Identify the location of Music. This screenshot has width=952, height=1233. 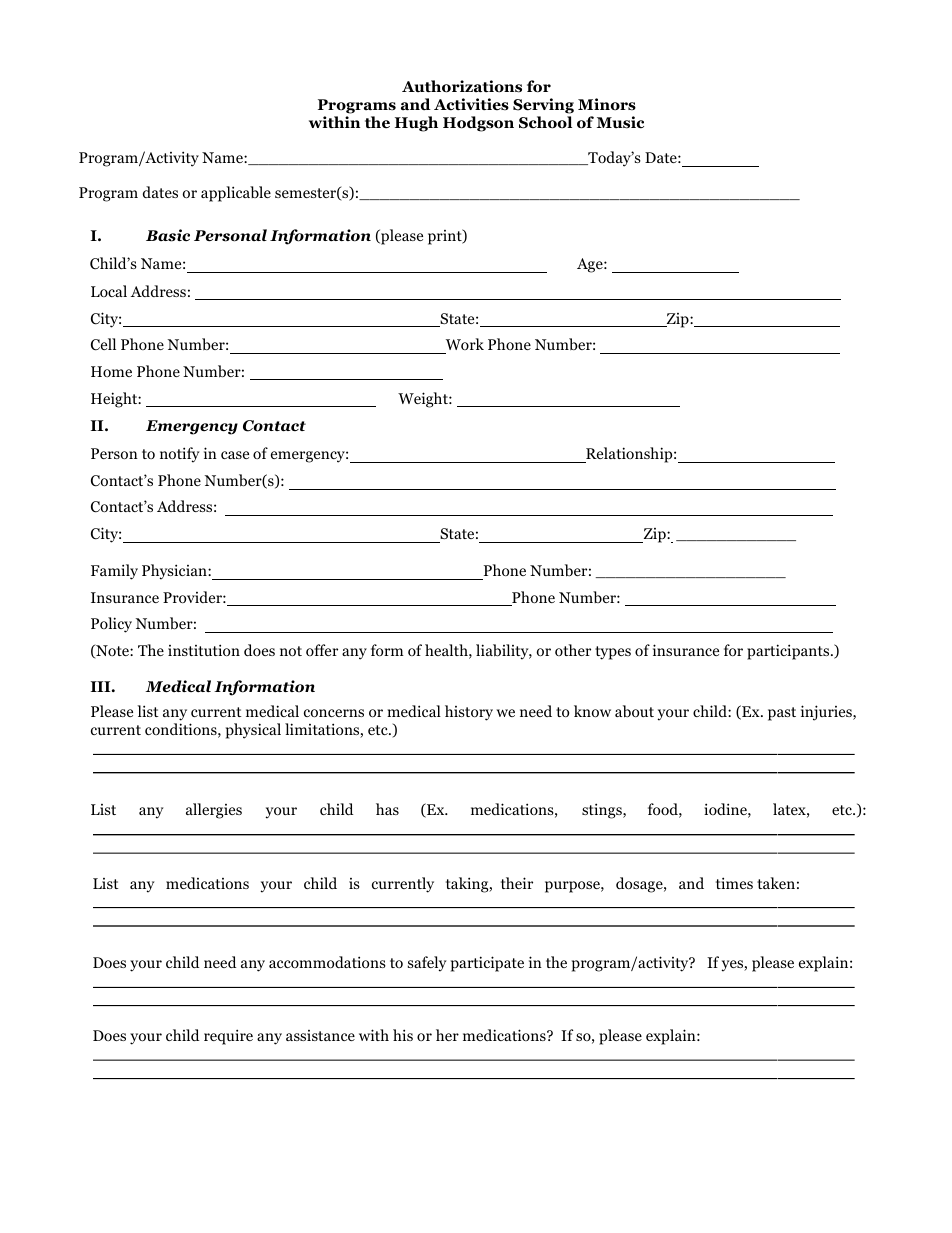
(620, 122).
